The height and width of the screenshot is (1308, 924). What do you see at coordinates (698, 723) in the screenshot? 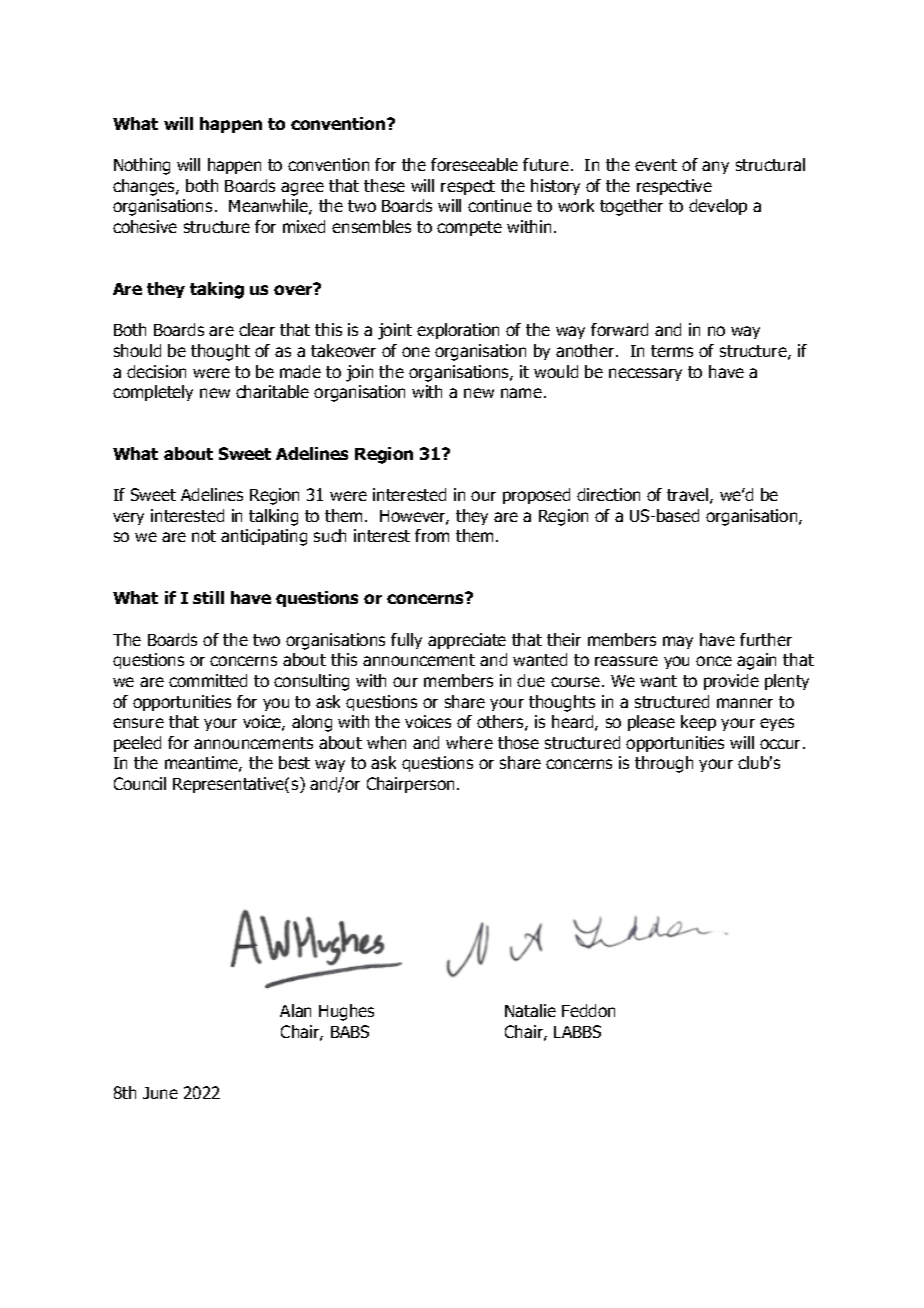
I see `keep` at bounding box center [698, 723].
